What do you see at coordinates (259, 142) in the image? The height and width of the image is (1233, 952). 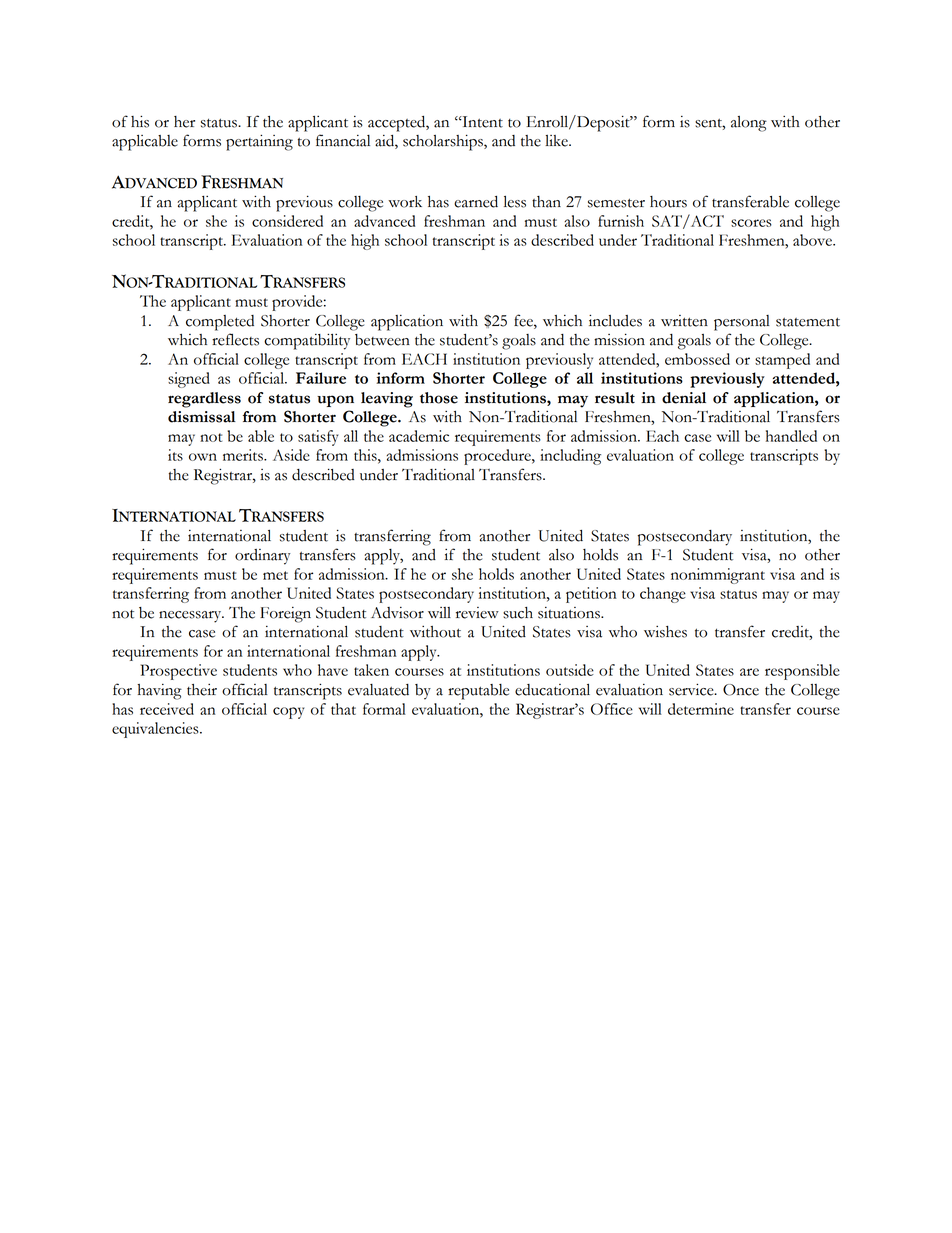 I see `pertaining` at bounding box center [259, 142].
